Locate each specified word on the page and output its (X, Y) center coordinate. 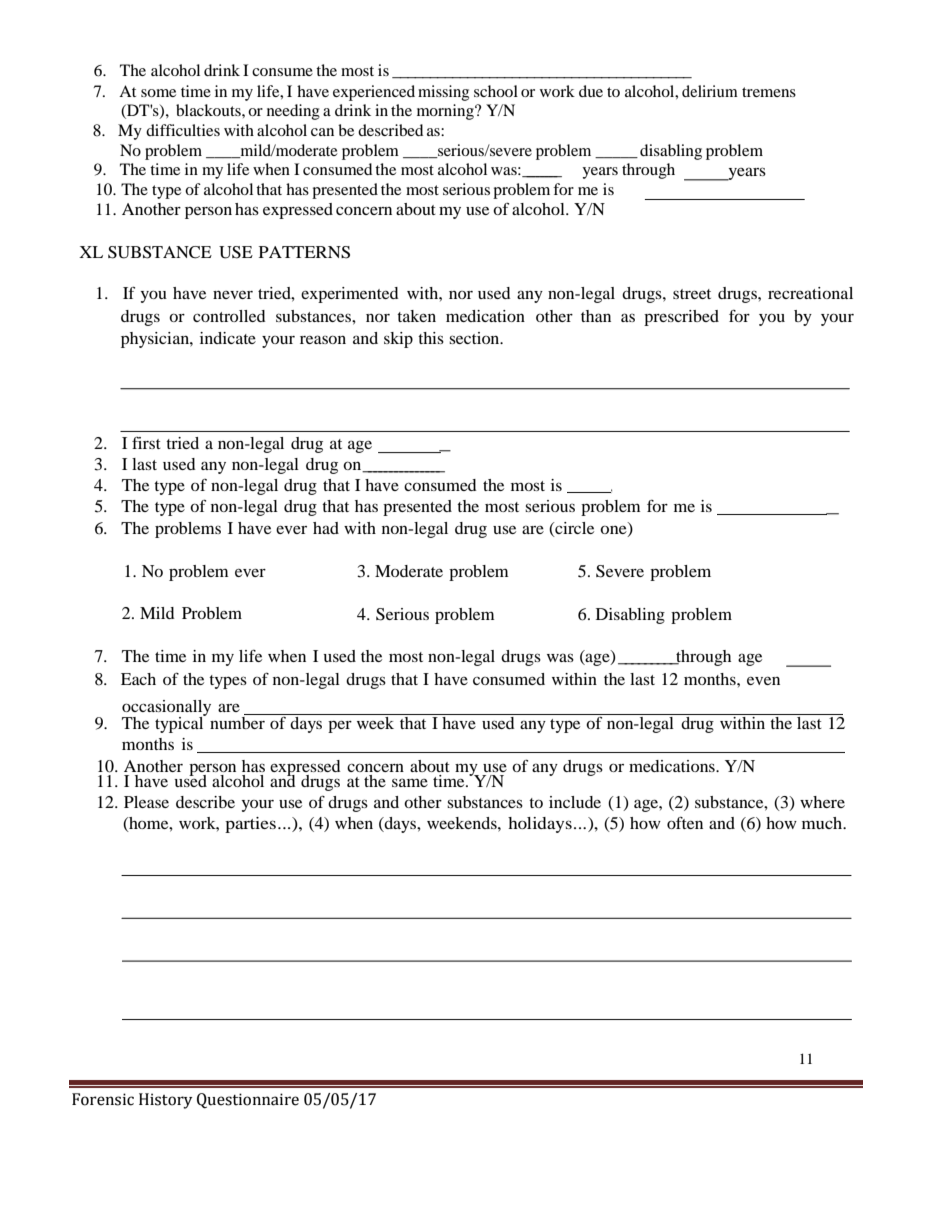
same (410, 782)
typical (180, 723)
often (685, 823)
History (166, 1101)
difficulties (183, 130)
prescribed (681, 318)
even (763, 681)
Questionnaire (248, 1101)
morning (446, 112)
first (146, 443)
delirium (710, 91)
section (475, 338)
